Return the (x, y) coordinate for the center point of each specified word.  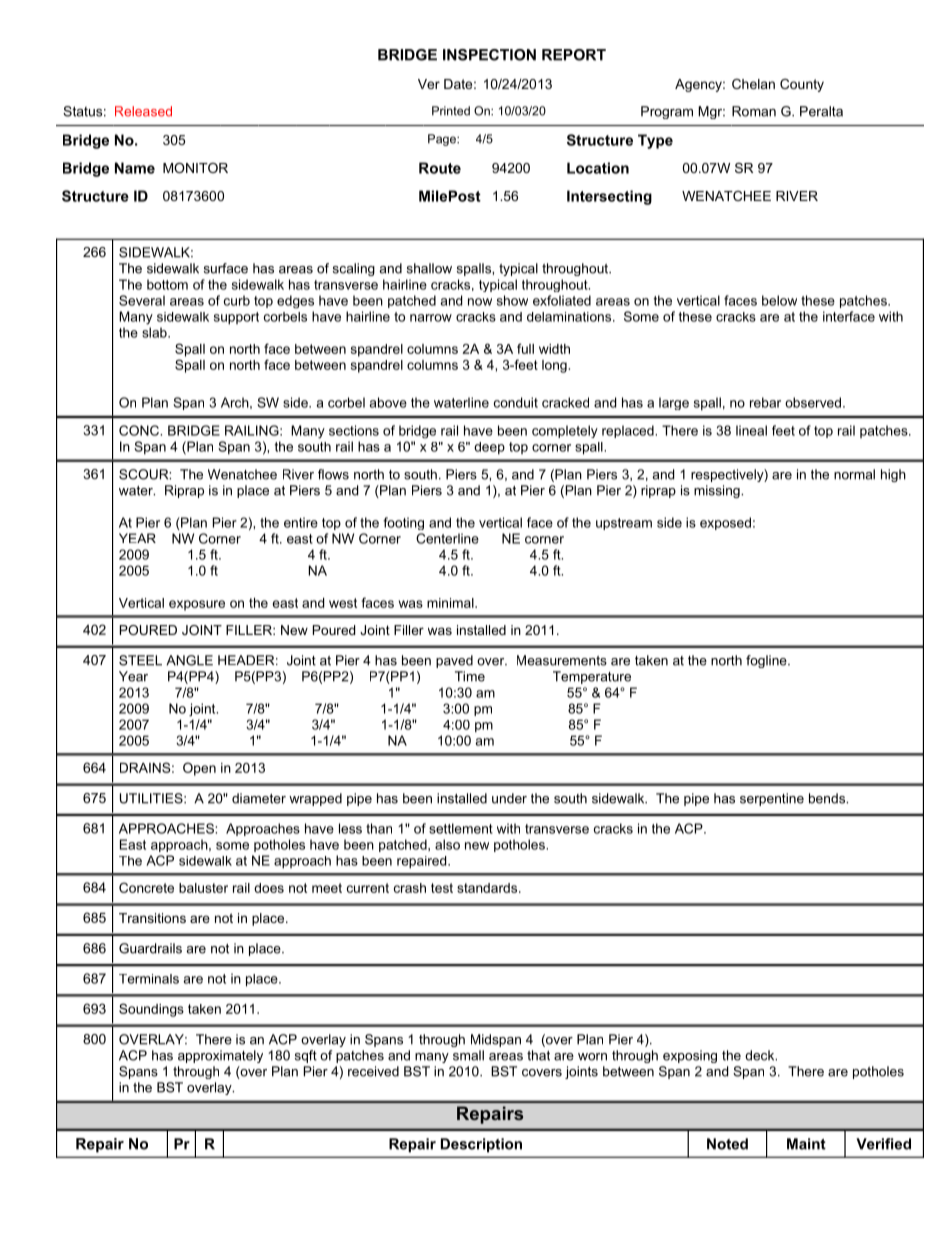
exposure (197, 605)
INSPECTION (489, 55)
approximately (220, 1056)
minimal (451, 603)
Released (143, 111)
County (802, 85)
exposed (725, 523)
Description (481, 1145)
